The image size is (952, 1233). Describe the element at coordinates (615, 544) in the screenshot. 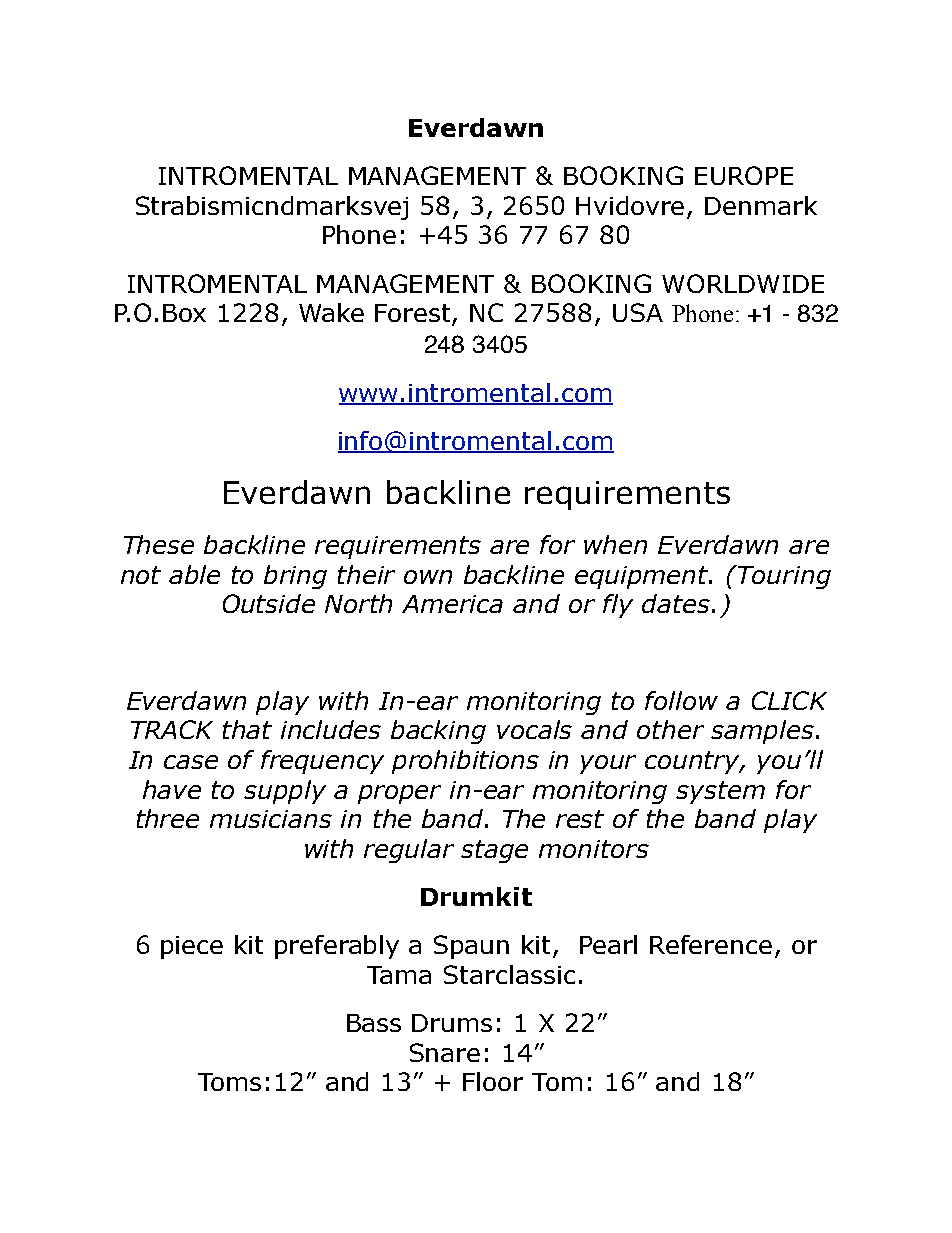

I see `when` at that location.
